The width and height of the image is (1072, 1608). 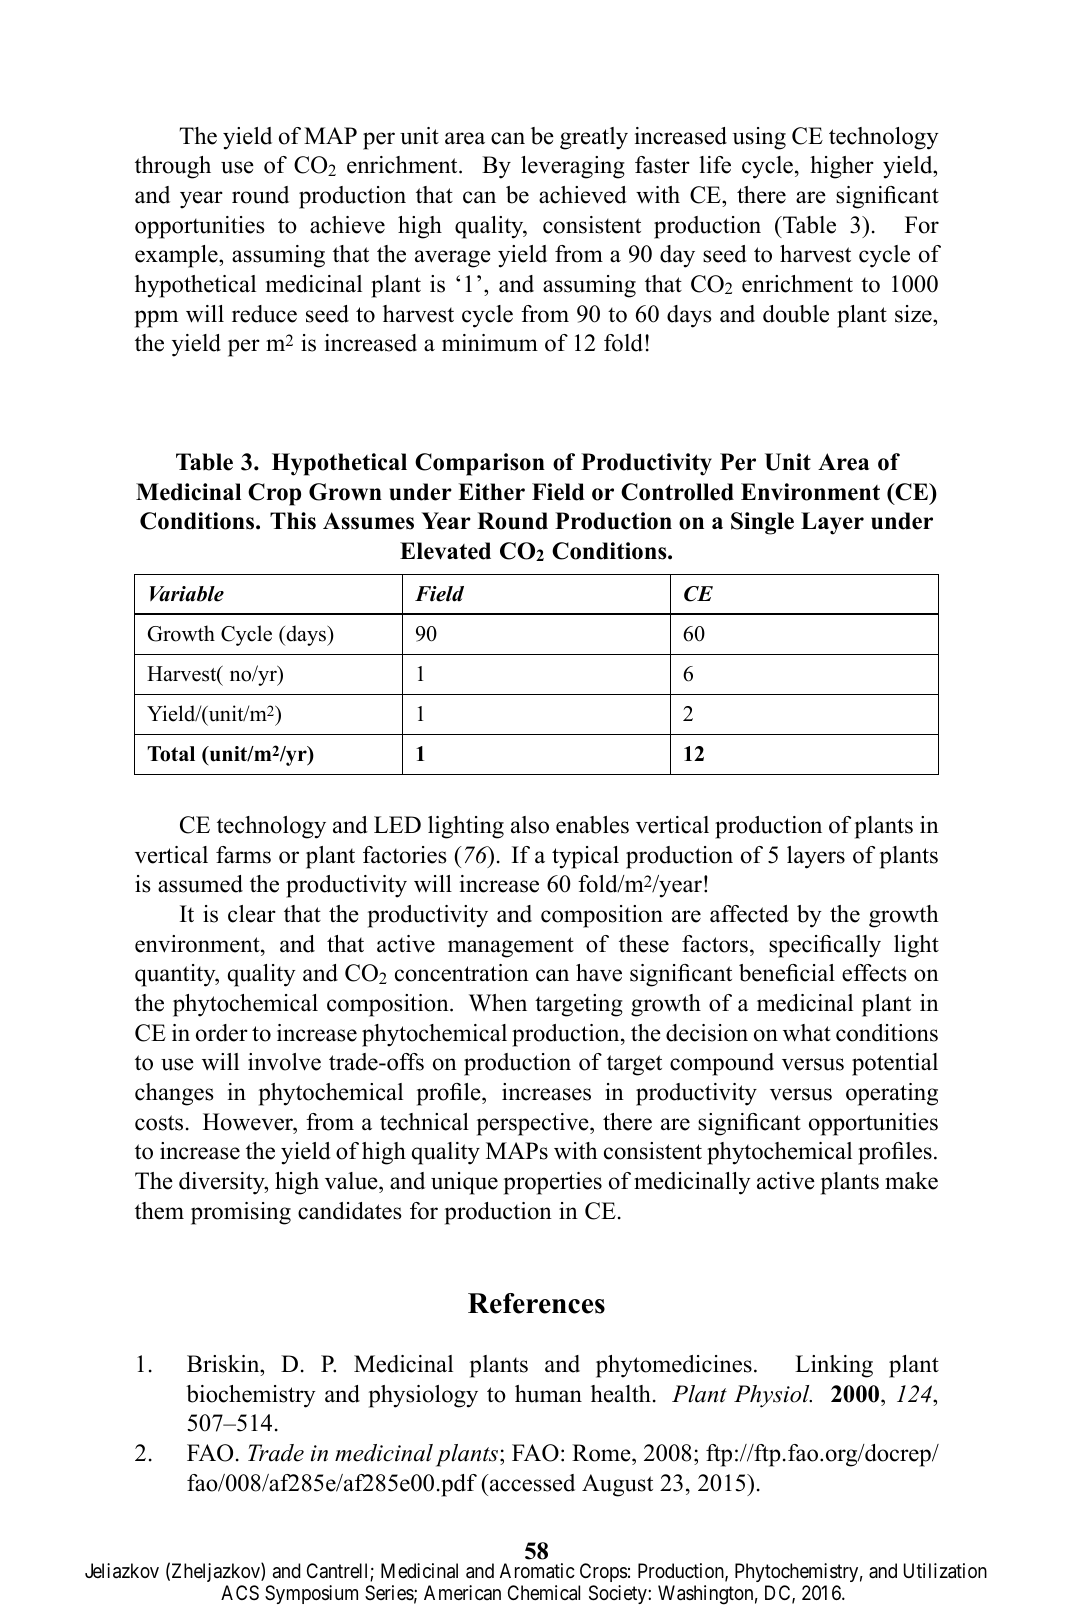 I want to click on ACS, so click(x=240, y=1592).
